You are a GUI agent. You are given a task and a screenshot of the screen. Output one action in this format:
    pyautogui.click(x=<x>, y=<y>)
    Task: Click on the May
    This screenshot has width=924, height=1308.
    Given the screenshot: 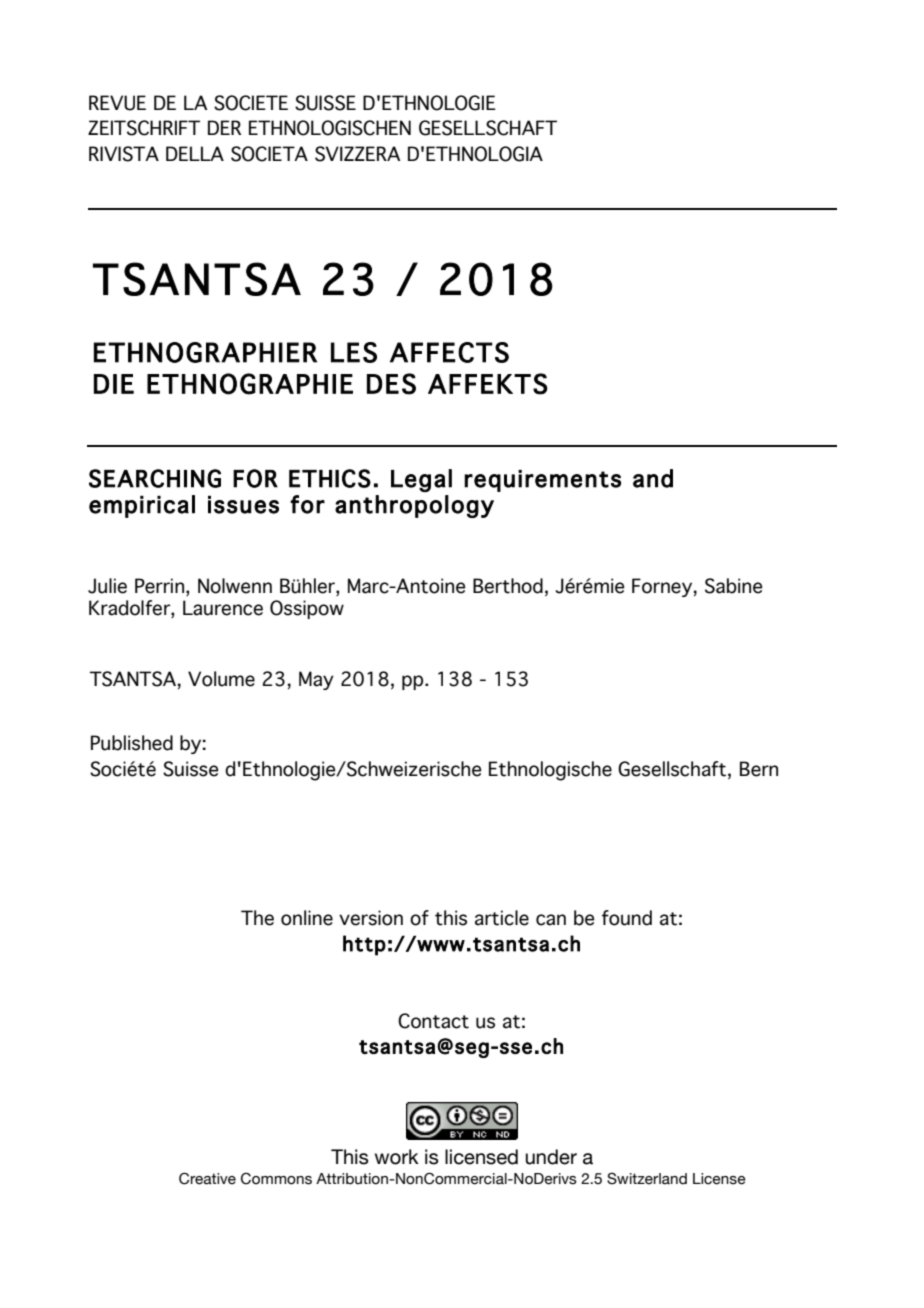 What is the action you would take?
    pyautogui.click(x=316, y=680)
